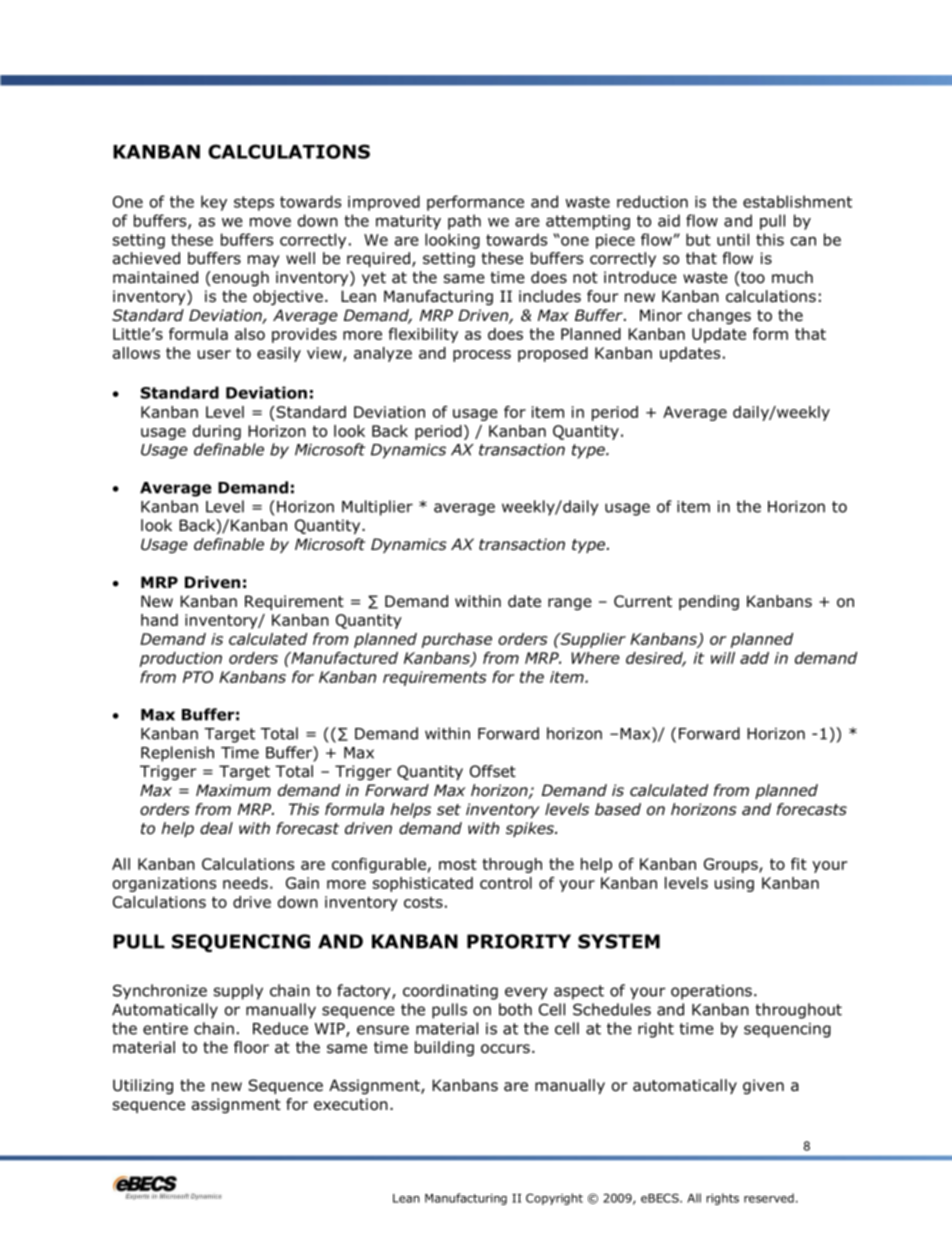 Image resolution: width=952 pixels, height=1233 pixels. I want to click on will, so click(723, 658).
